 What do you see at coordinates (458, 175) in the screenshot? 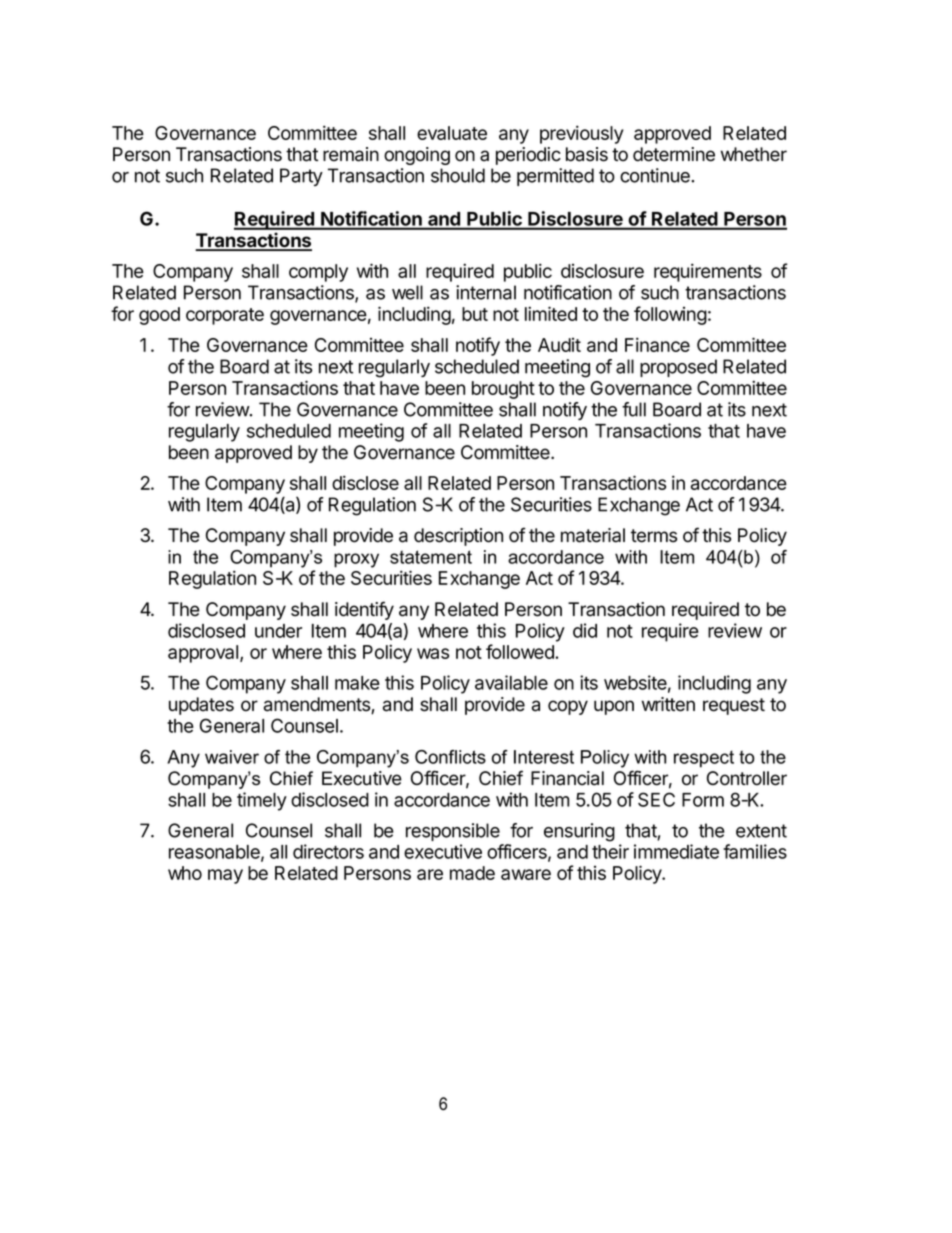
I see `should` at bounding box center [458, 175].
